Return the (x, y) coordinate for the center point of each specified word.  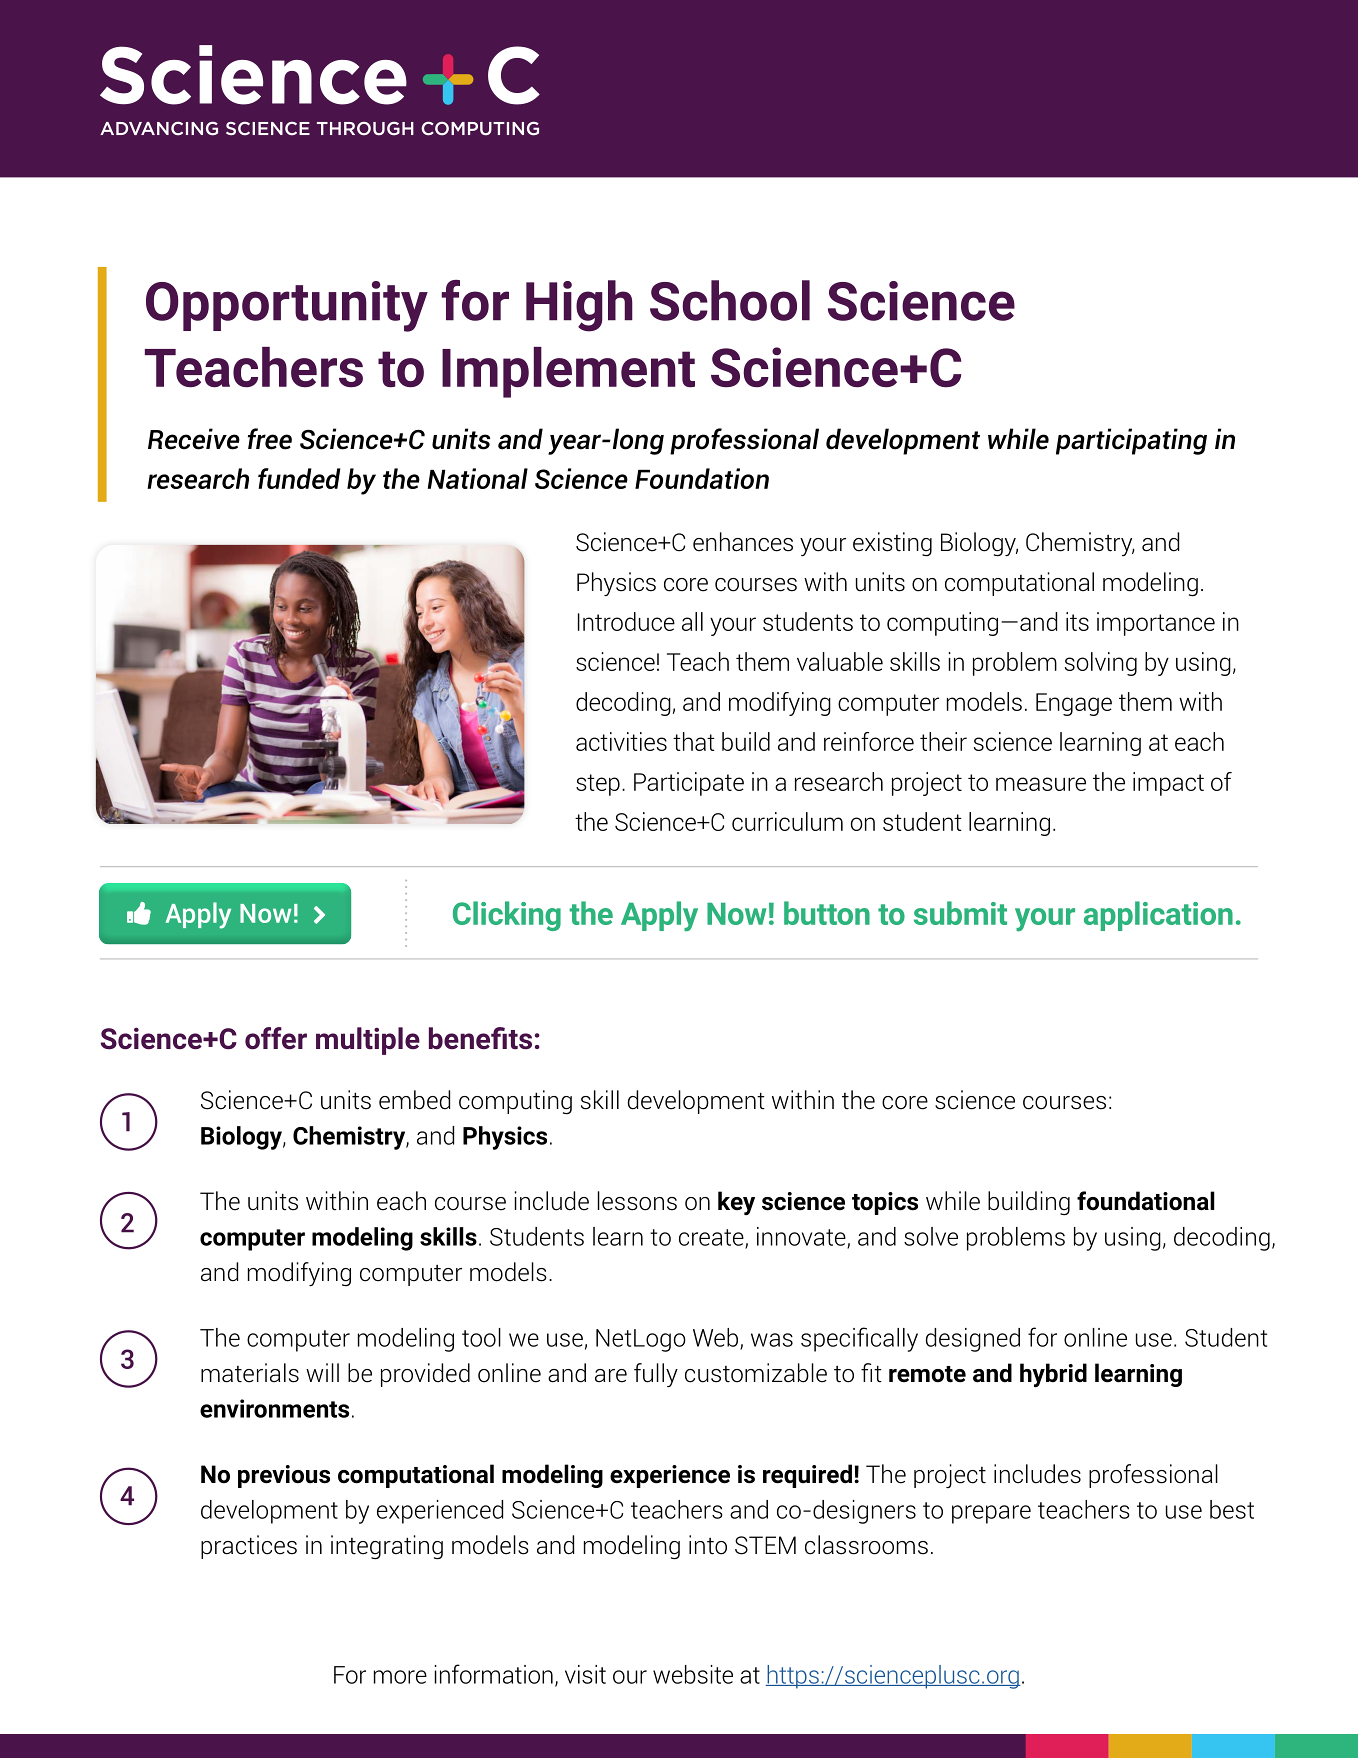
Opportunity (287, 306)
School (730, 300)
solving (1101, 664)
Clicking (507, 916)
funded (299, 478)
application (1158, 916)
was (772, 1340)
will (322, 1372)
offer (276, 1038)
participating (1131, 441)
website (693, 1674)
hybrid (1053, 1375)
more (400, 1677)
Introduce (626, 621)
